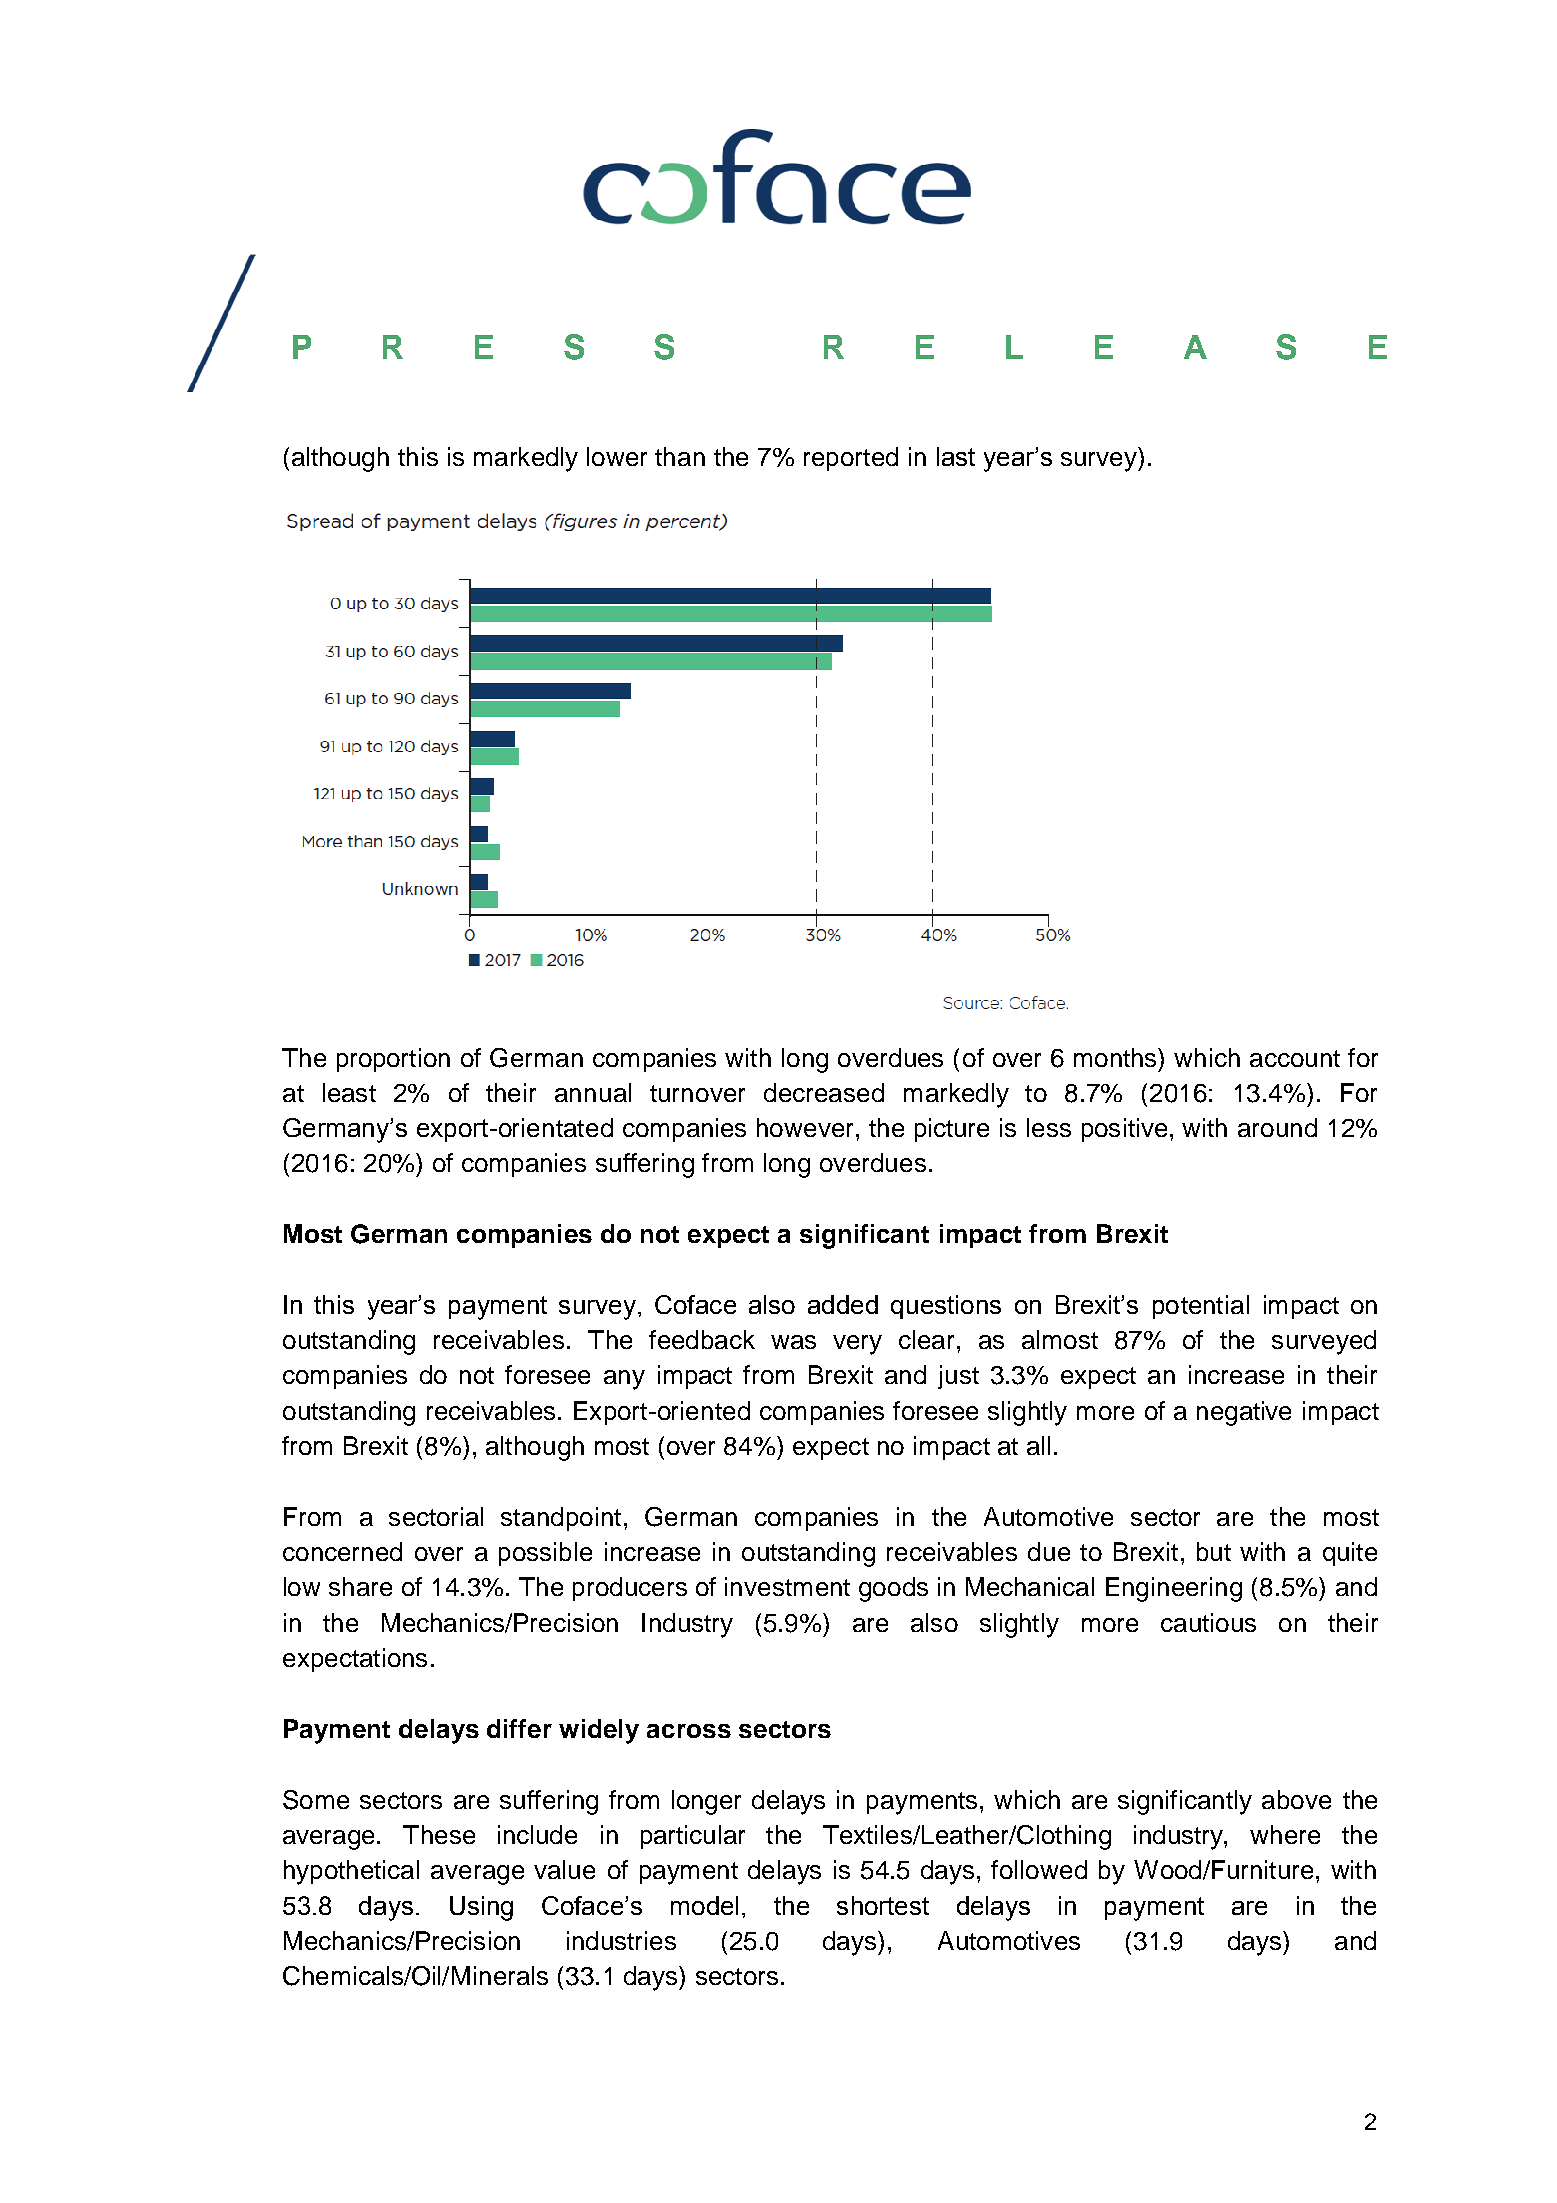  Describe the element at coordinates (883, 1905) in the page. I see `shortest` at that location.
